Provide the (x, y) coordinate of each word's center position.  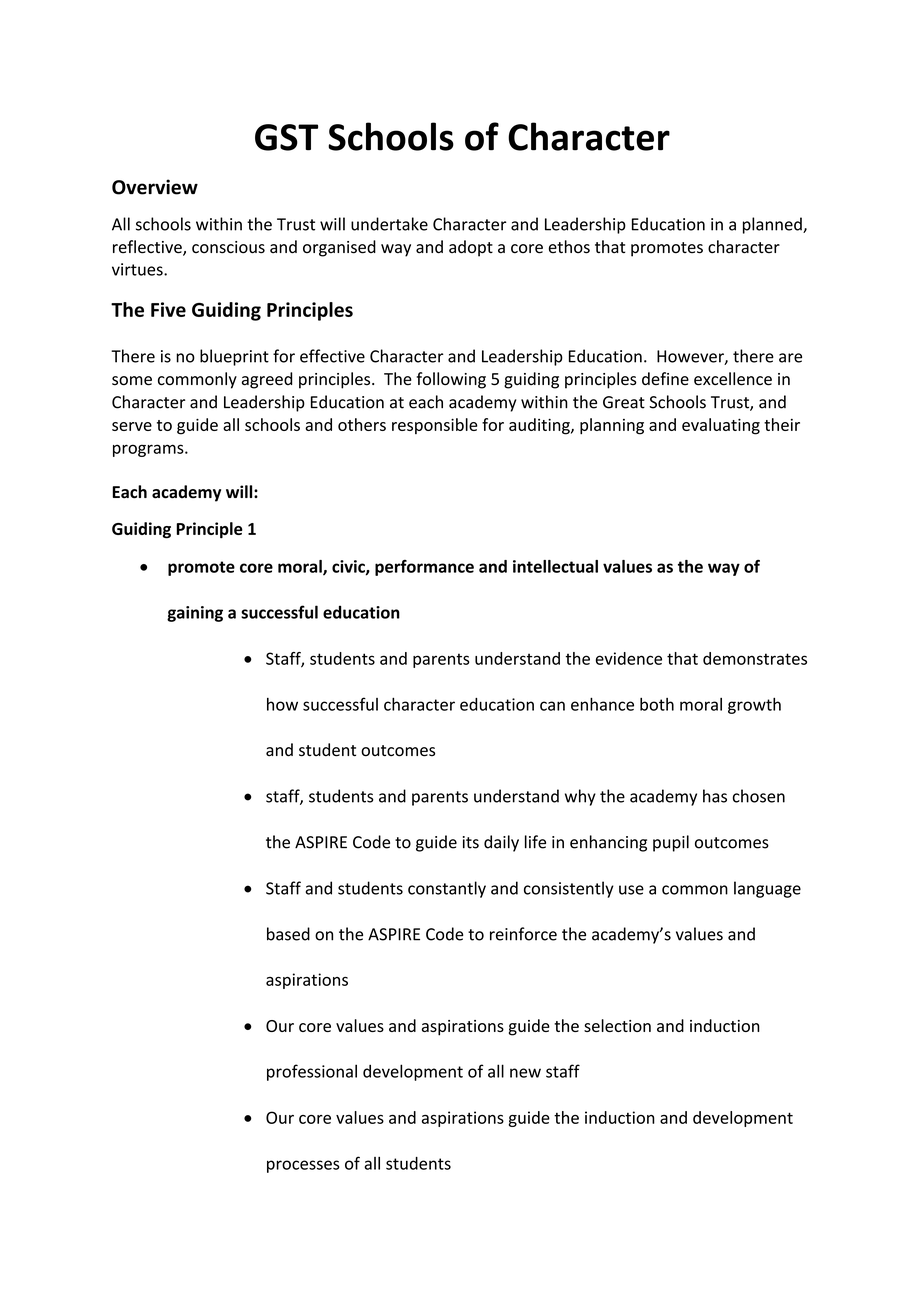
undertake (389, 224)
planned (773, 225)
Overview (155, 187)
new (525, 1073)
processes (303, 1166)
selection (617, 1025)
